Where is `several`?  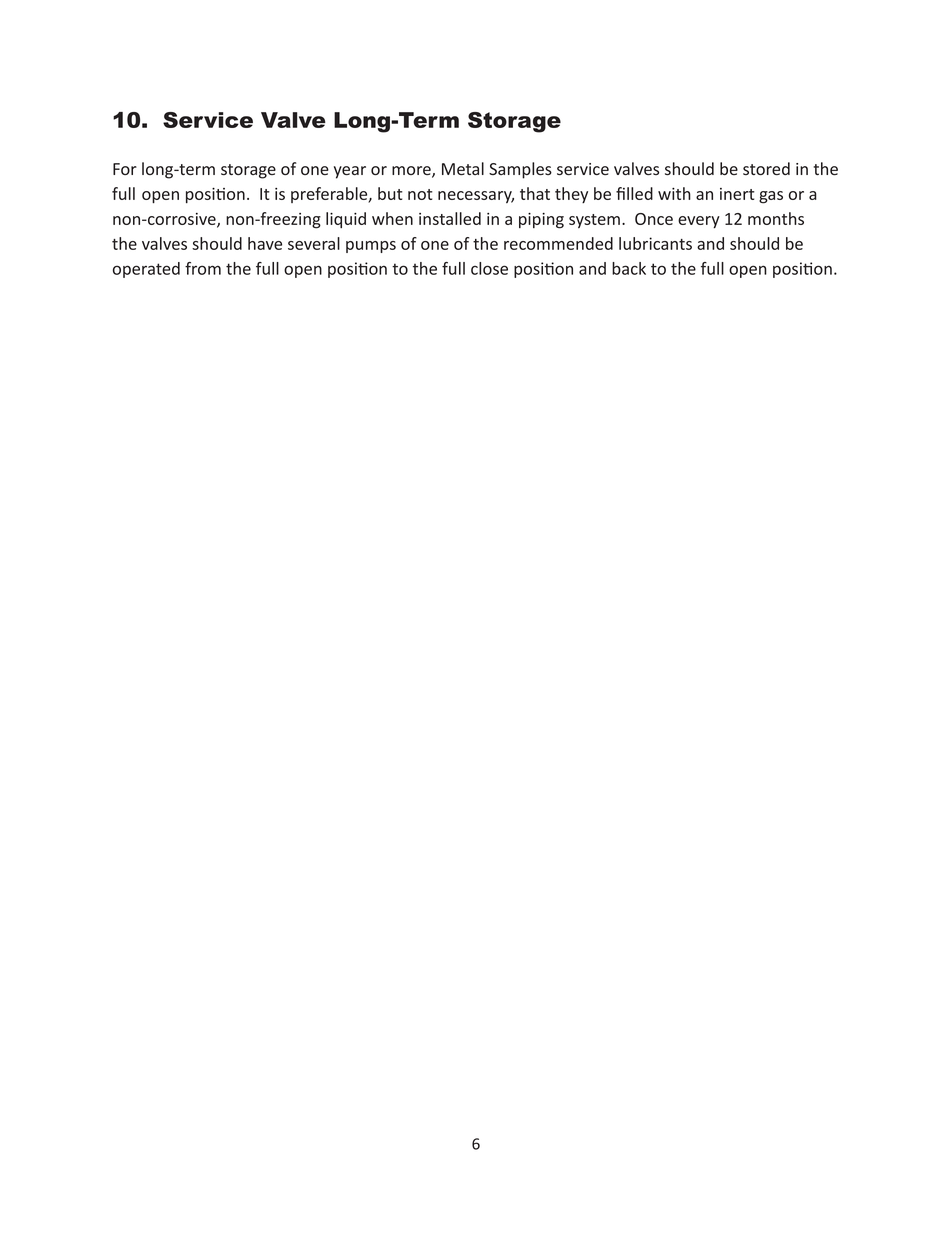
several is located at coordinates (314, 243).
